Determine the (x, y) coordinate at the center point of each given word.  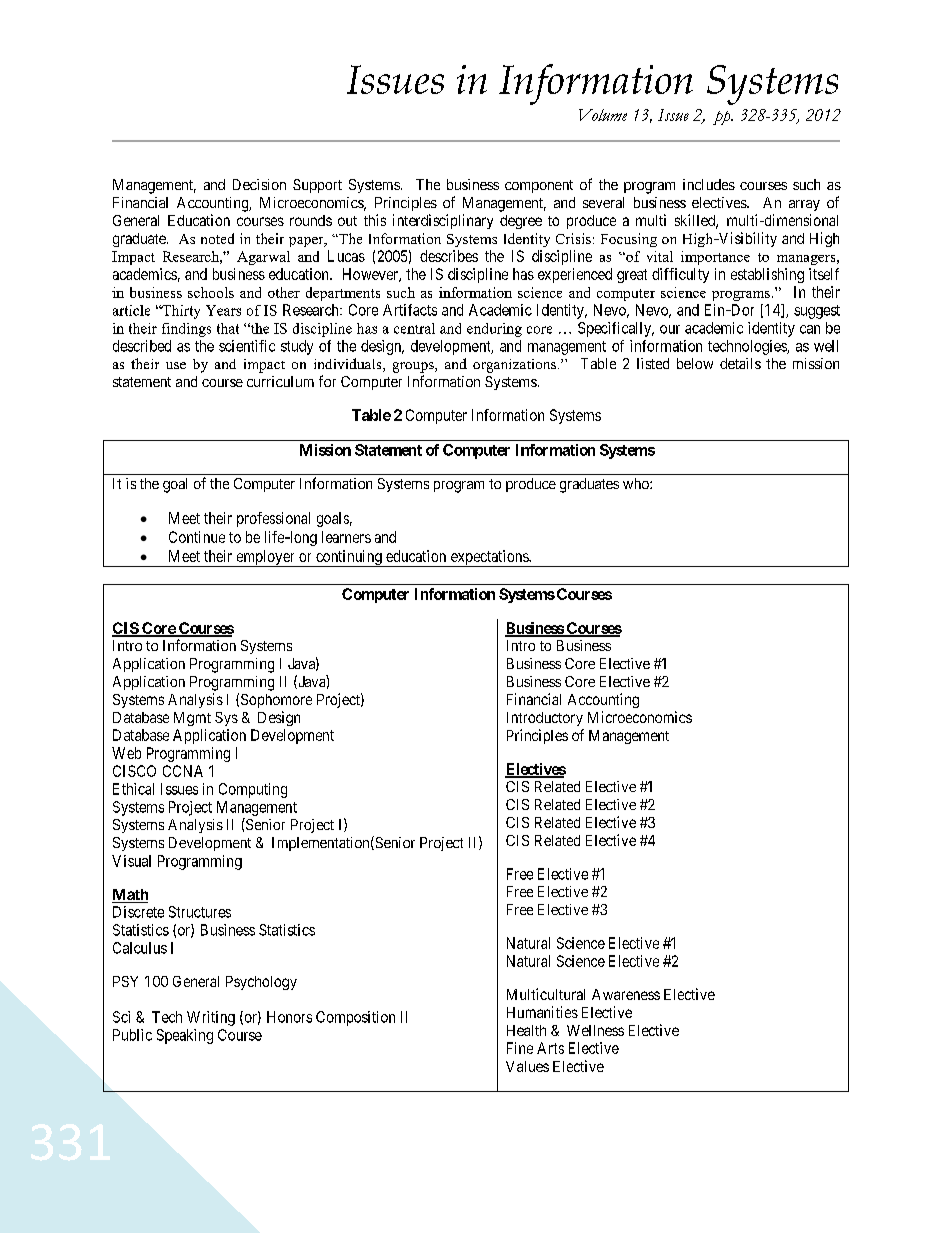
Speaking (185, 1036)
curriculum (280, 381)
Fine (520, 1048)
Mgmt (192, 719)
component (539, 186)
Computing (253, 790)
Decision (259, 184)
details (740, 363)
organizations (516, 366)
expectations (489, 558)
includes (709, 184)
